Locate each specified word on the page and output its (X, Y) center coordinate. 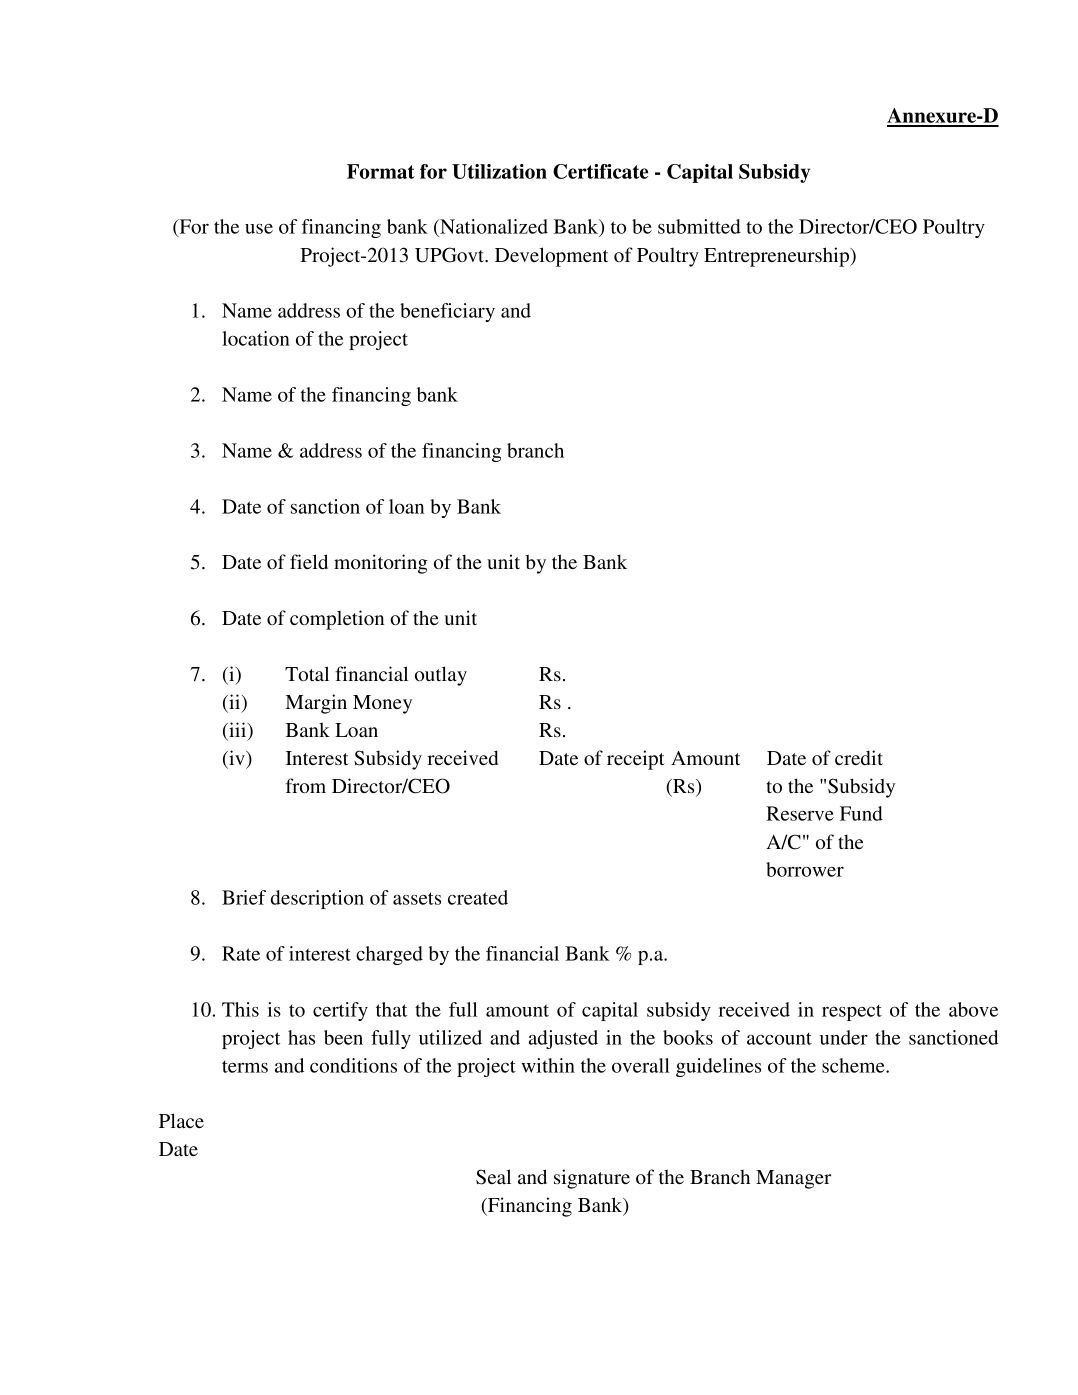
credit (859, 757)
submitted (699, 226)
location (256, 338)
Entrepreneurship (778, 257)
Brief (244, 897)
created (478, 897)
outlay (441, 676)
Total (307, 673)
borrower (805, 869)
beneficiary (447, 312)
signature (592, 1179)
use (259, 229)
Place (181, 1120)
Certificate (600, 171)
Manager (793, 1179)
